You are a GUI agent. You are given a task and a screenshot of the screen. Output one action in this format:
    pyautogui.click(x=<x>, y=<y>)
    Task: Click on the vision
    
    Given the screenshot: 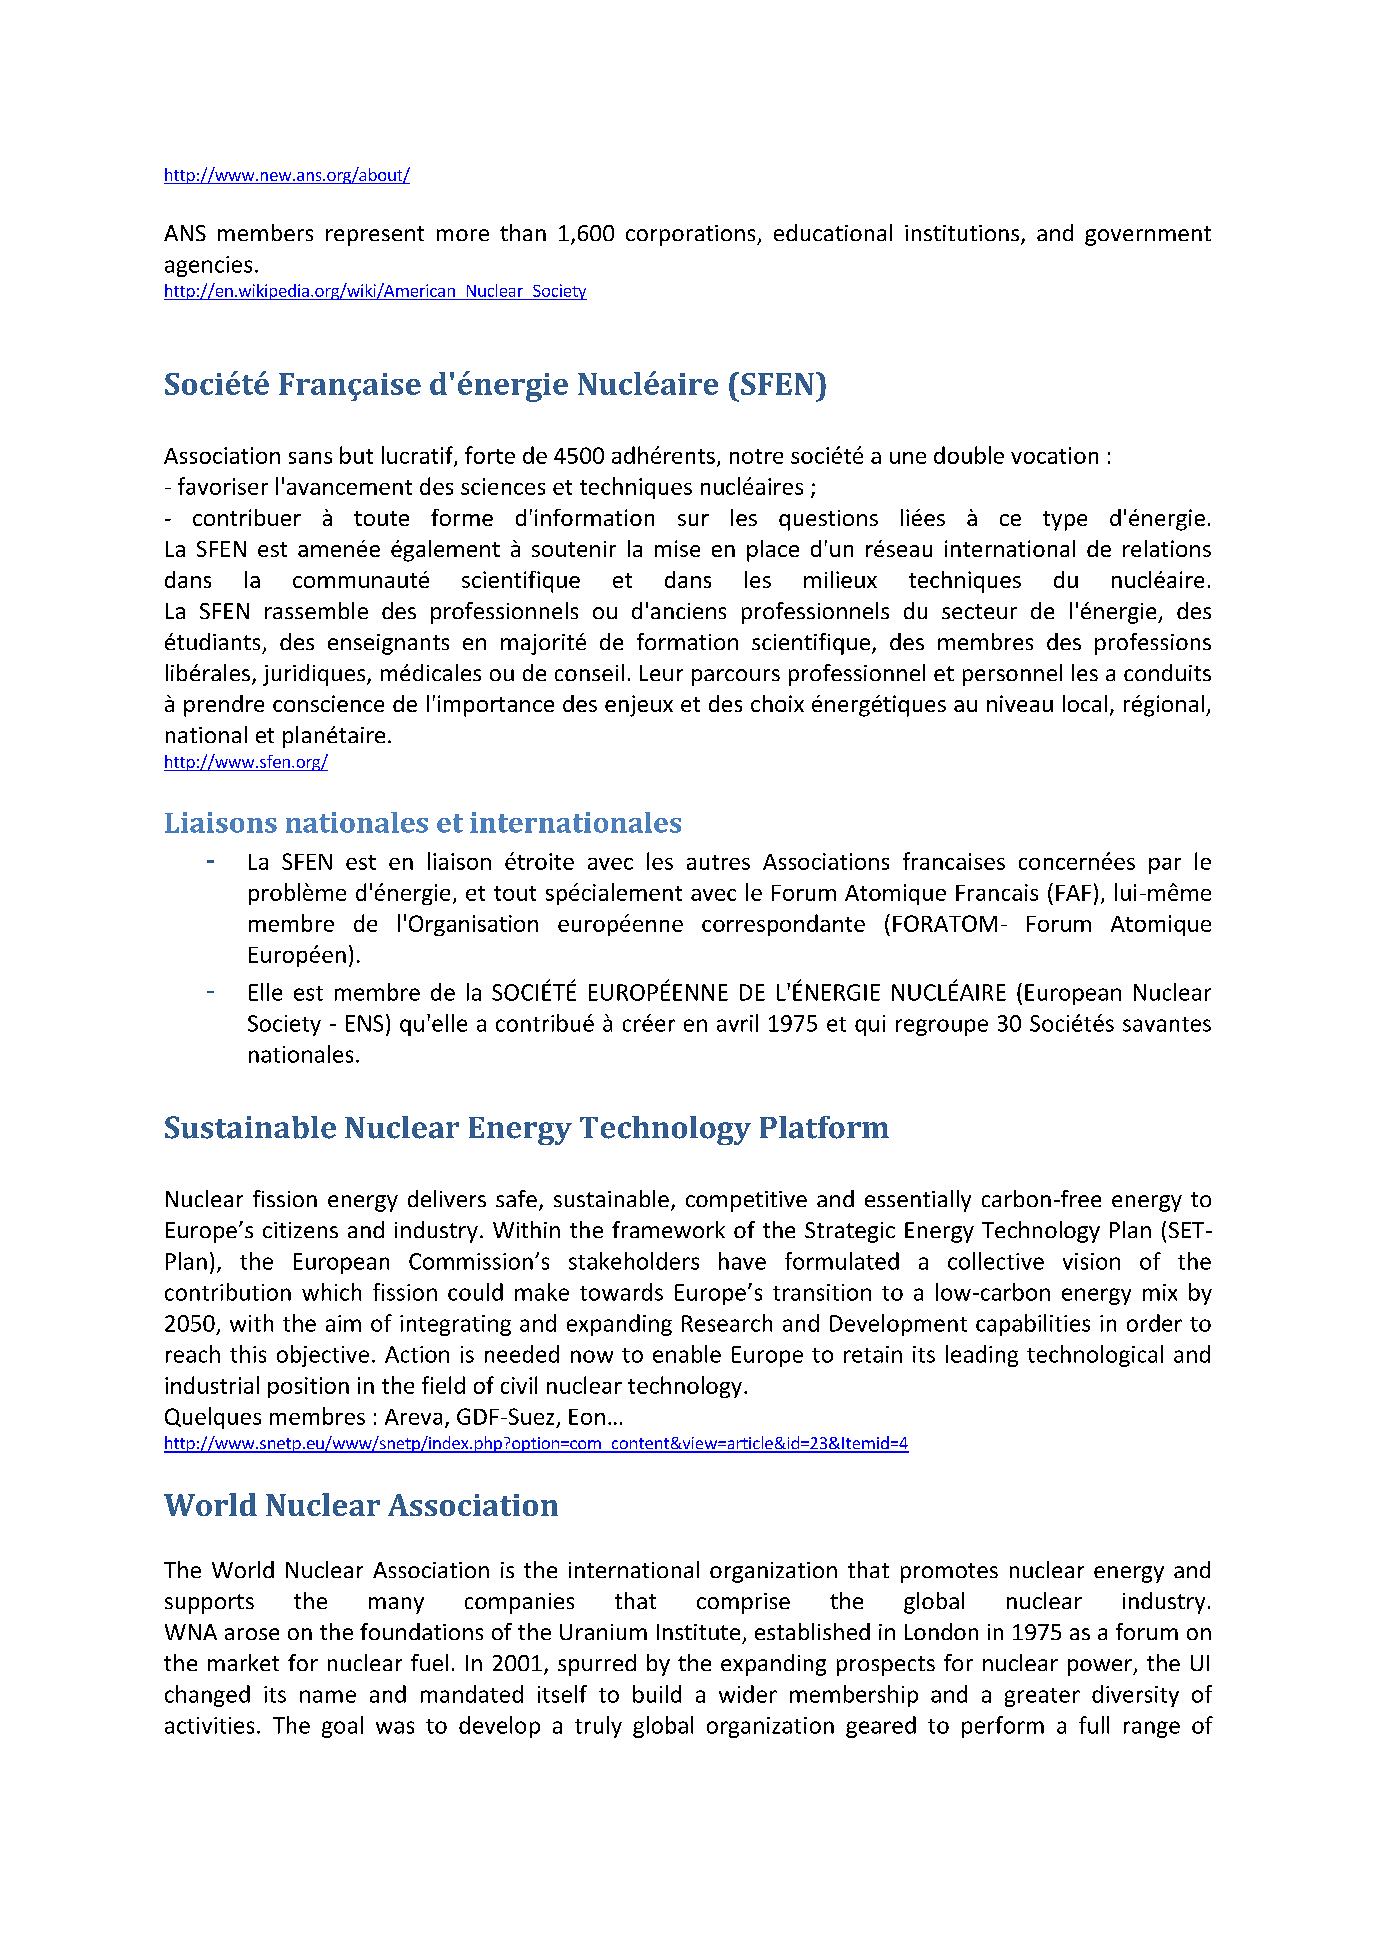 What is the action you would take?
    pyautogui.click(x=1091, y=1261)
